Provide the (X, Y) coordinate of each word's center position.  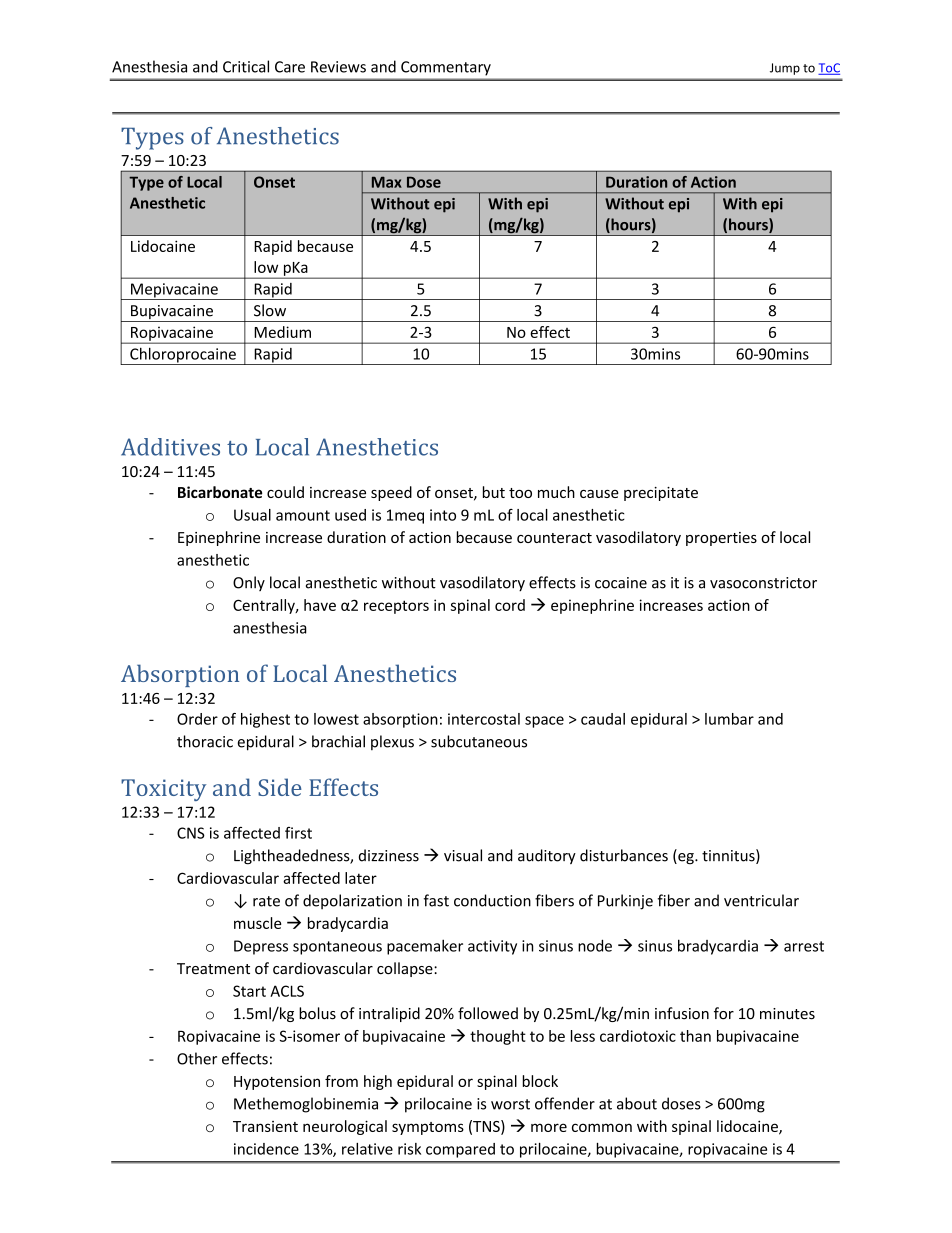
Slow (270, 310)
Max (387, 182)
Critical (246, 66)
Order (197, 719)
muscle (257, 923)
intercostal (484, 719)
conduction (492, 900)
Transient (265, 1126)
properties (721, 539)
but (494, 492)
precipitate (661, 494)
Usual (252, 515)
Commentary (446, 68)
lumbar (729, 719)
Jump (785, 69)
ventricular (761, 900)
